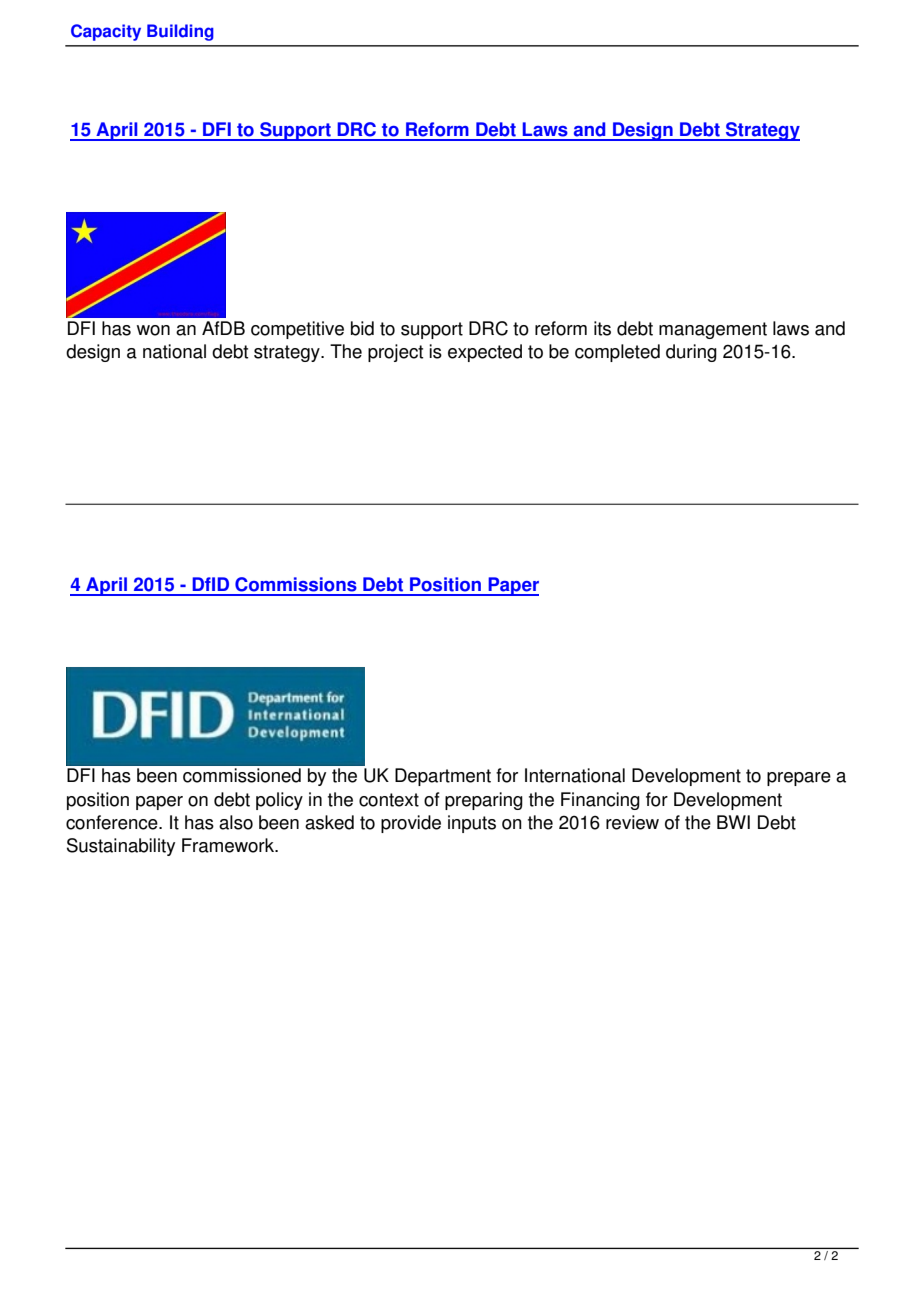 This screenshot has height=1308, width=924. Describe the element at coordinates (713, 330) in the screenshot. I see `management` at that location.
